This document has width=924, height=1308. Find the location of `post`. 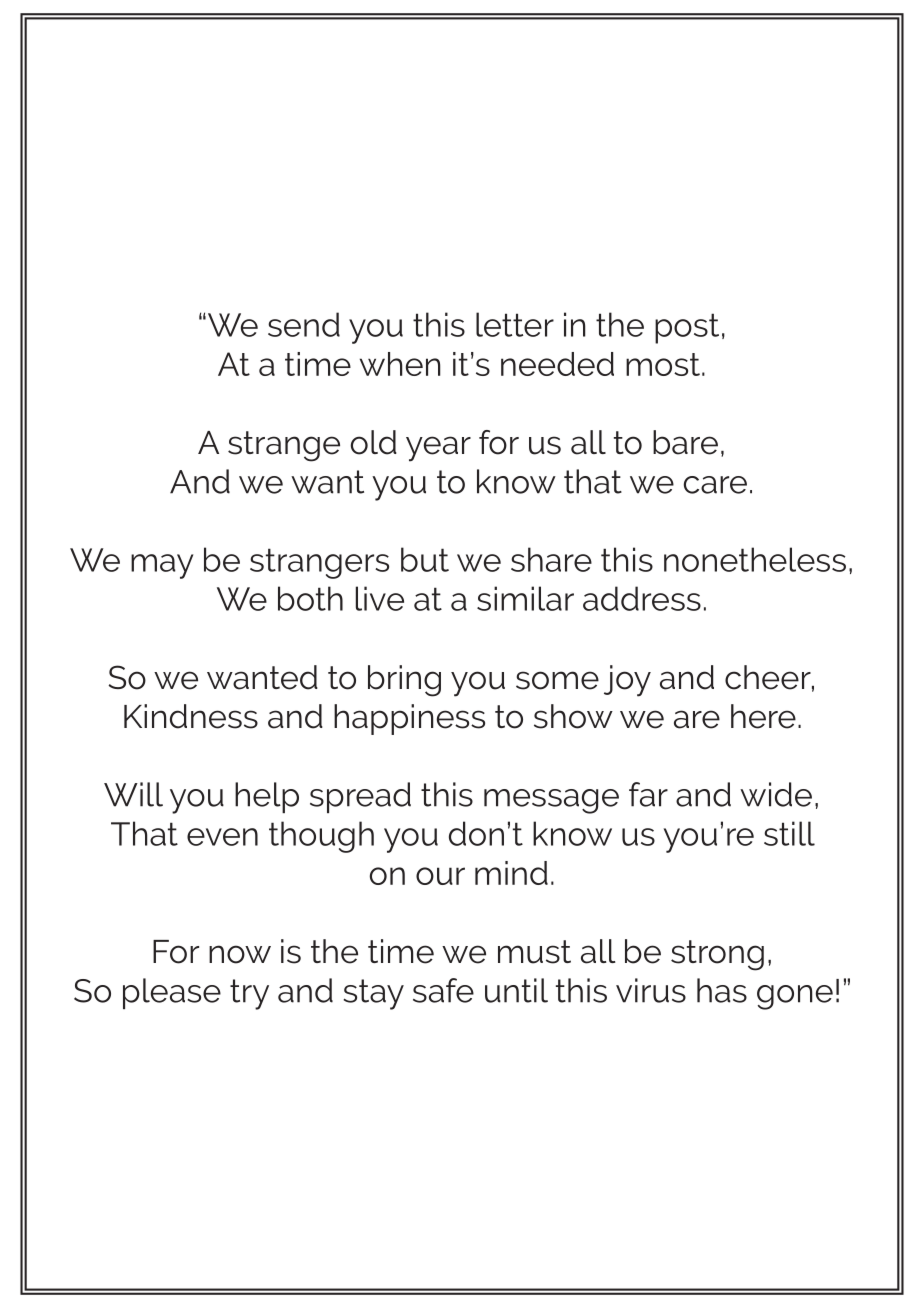

post is located at coordinates (687, 328).
